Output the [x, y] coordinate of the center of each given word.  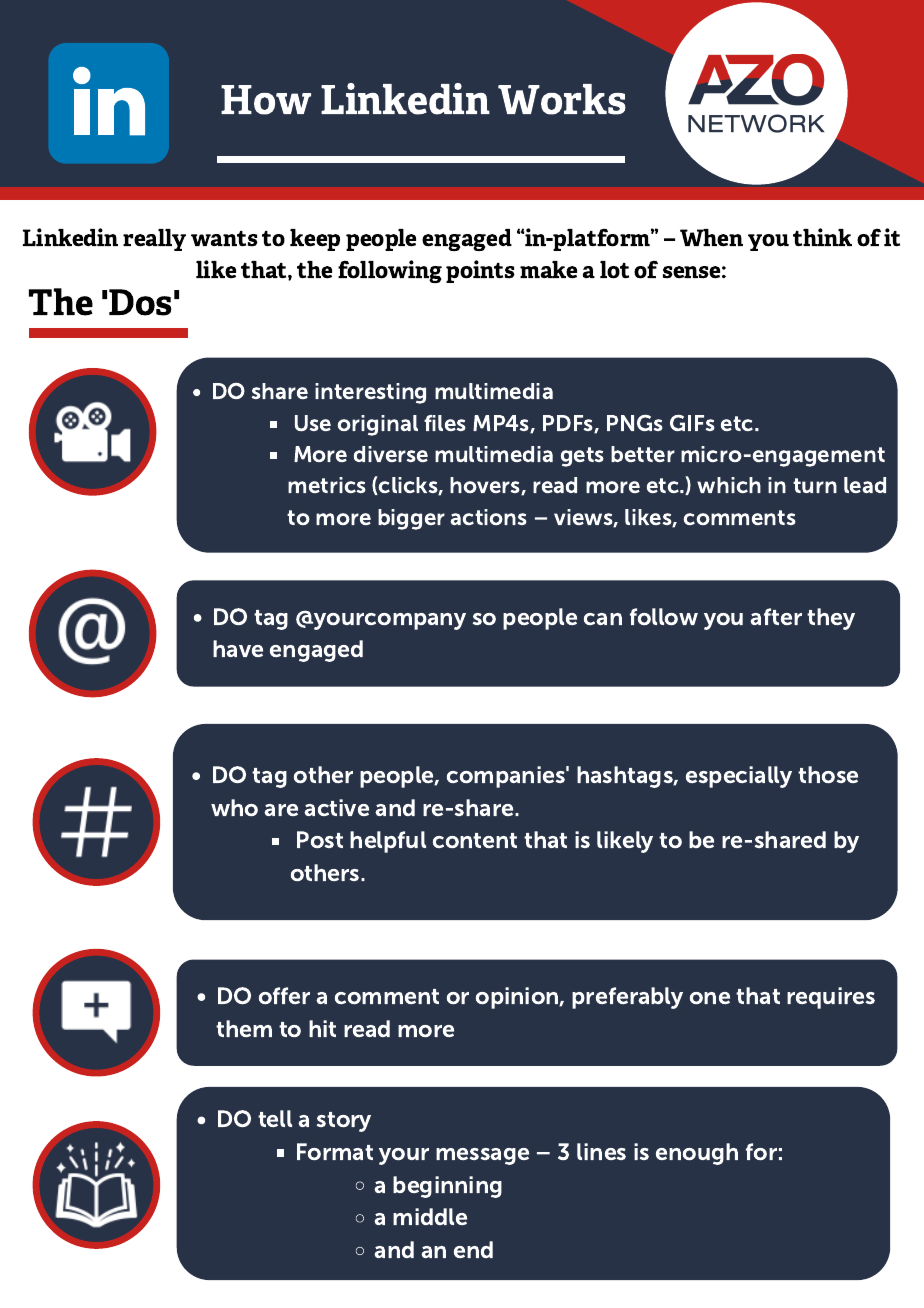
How [266, 100]
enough [697, 1154]
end [473, 1249]
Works [562, 99]
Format [335, 1151]
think [822, 237]
